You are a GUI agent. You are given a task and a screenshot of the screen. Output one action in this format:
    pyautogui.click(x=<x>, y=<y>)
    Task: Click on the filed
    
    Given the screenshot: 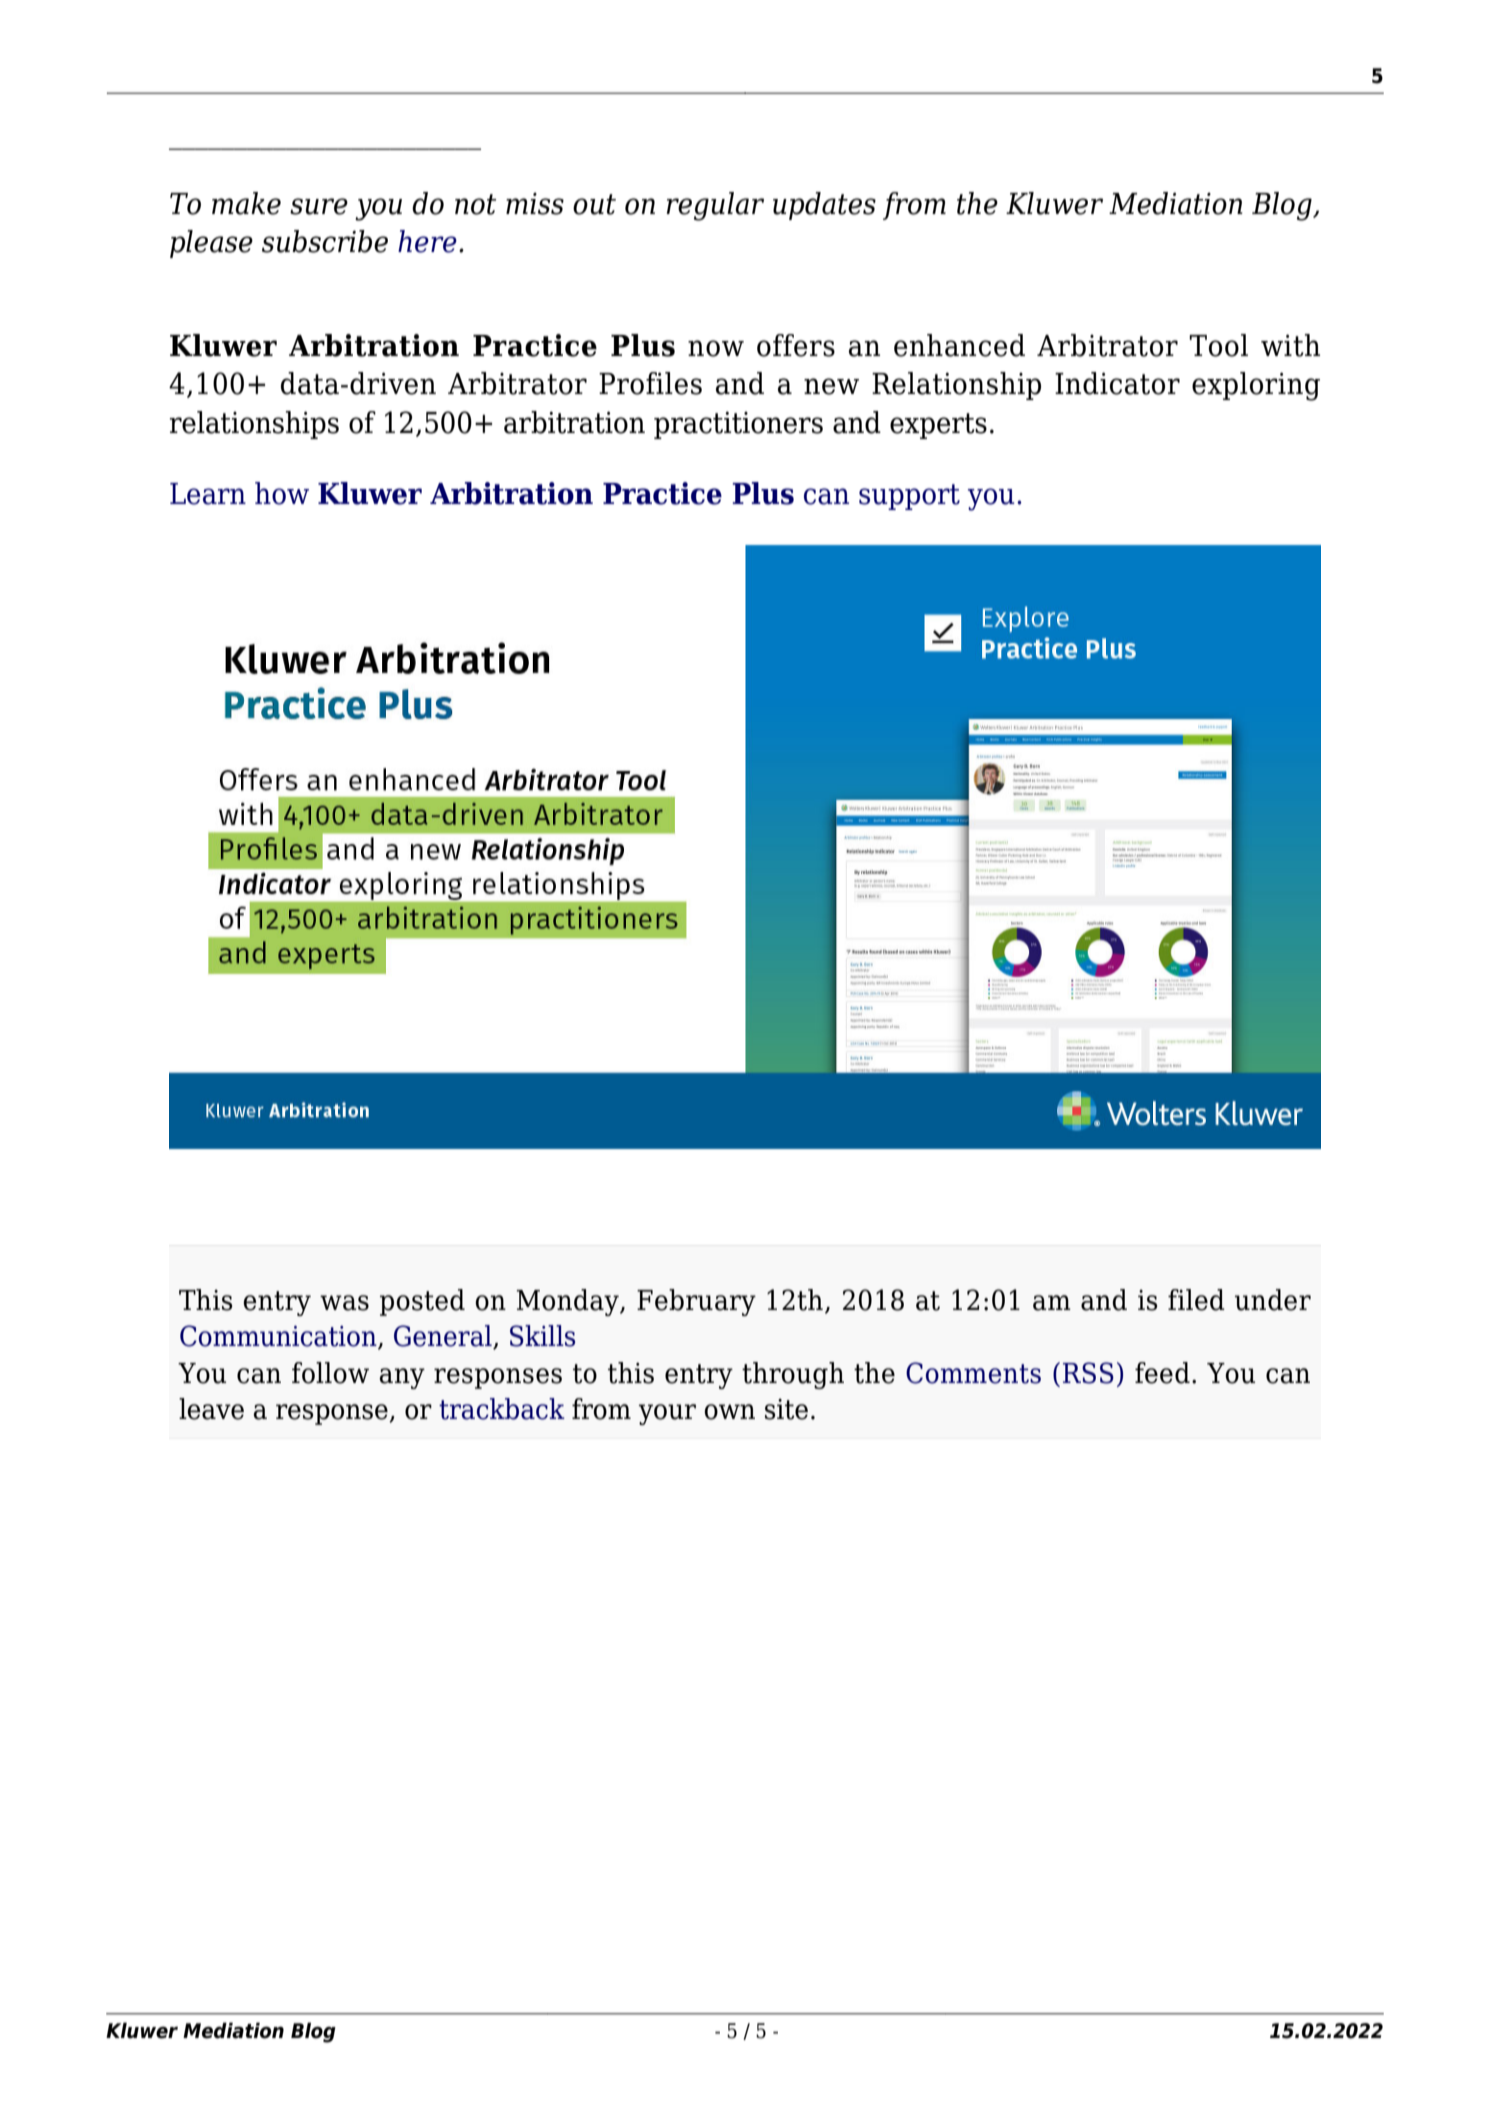 What is the action you would take?
    pyautogui.click(x=1196, y=1300)
